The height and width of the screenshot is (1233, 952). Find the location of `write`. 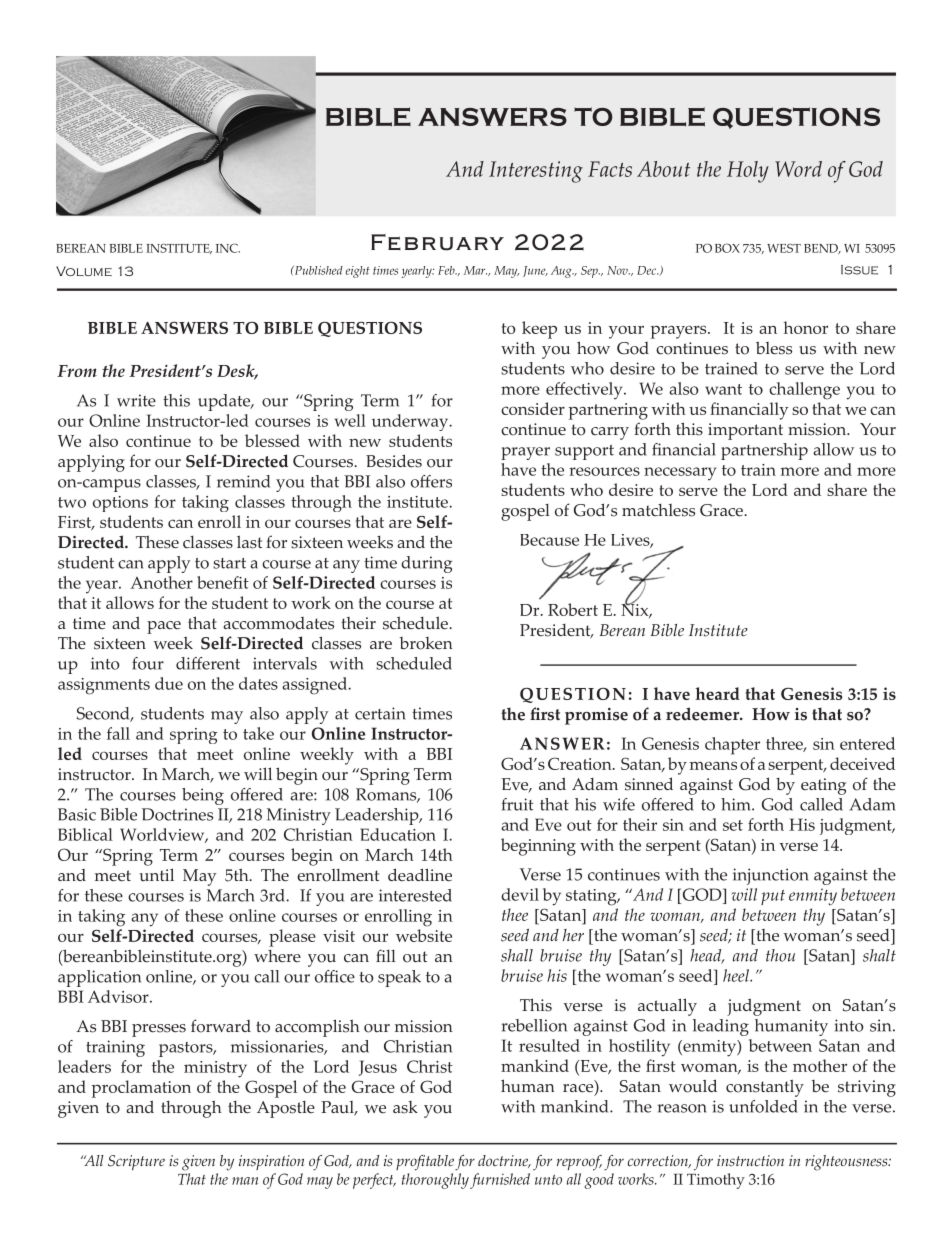

write is located at coordinates (136, 400).
